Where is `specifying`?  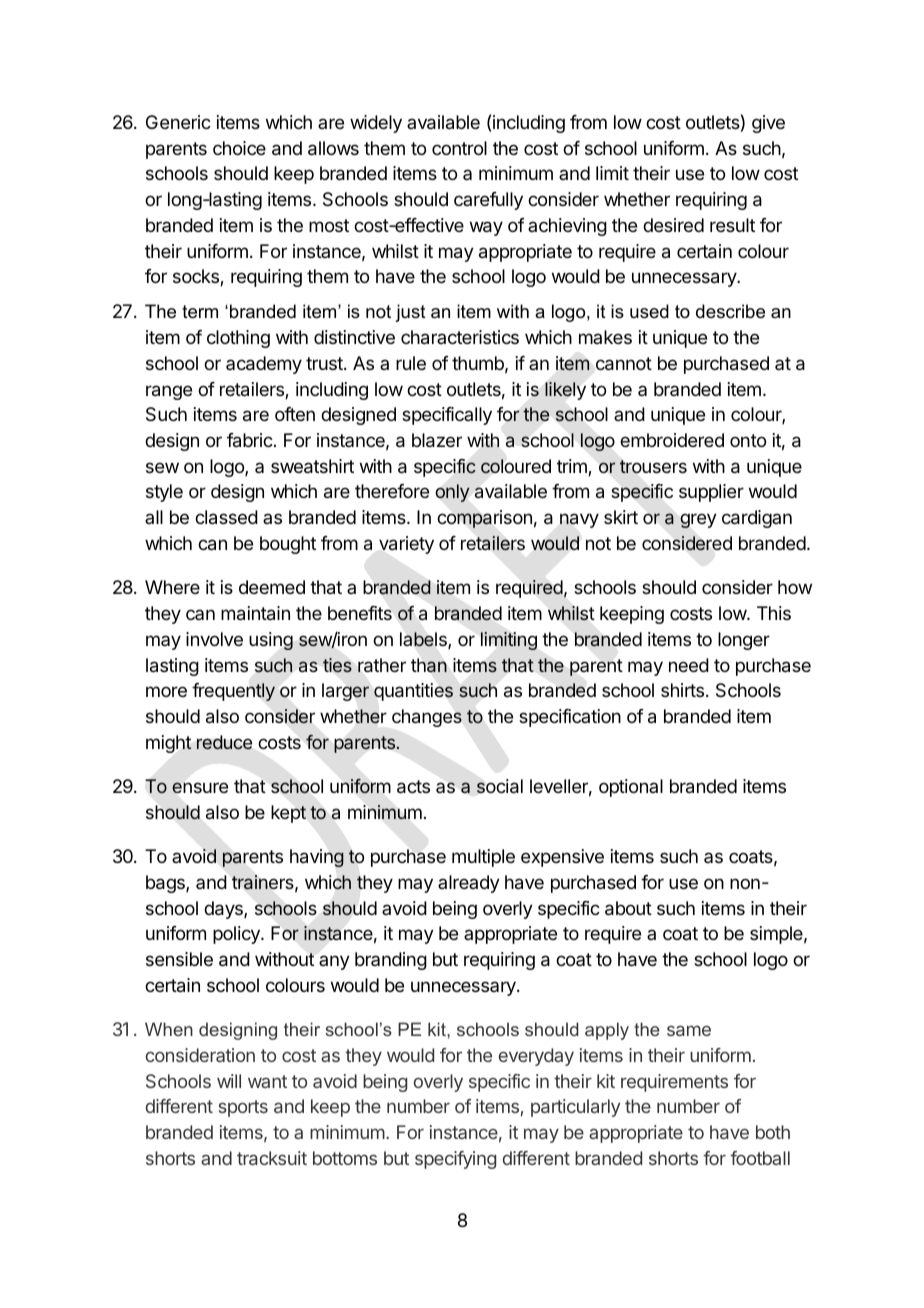
specifying is located at coordinates (455, 1160).
